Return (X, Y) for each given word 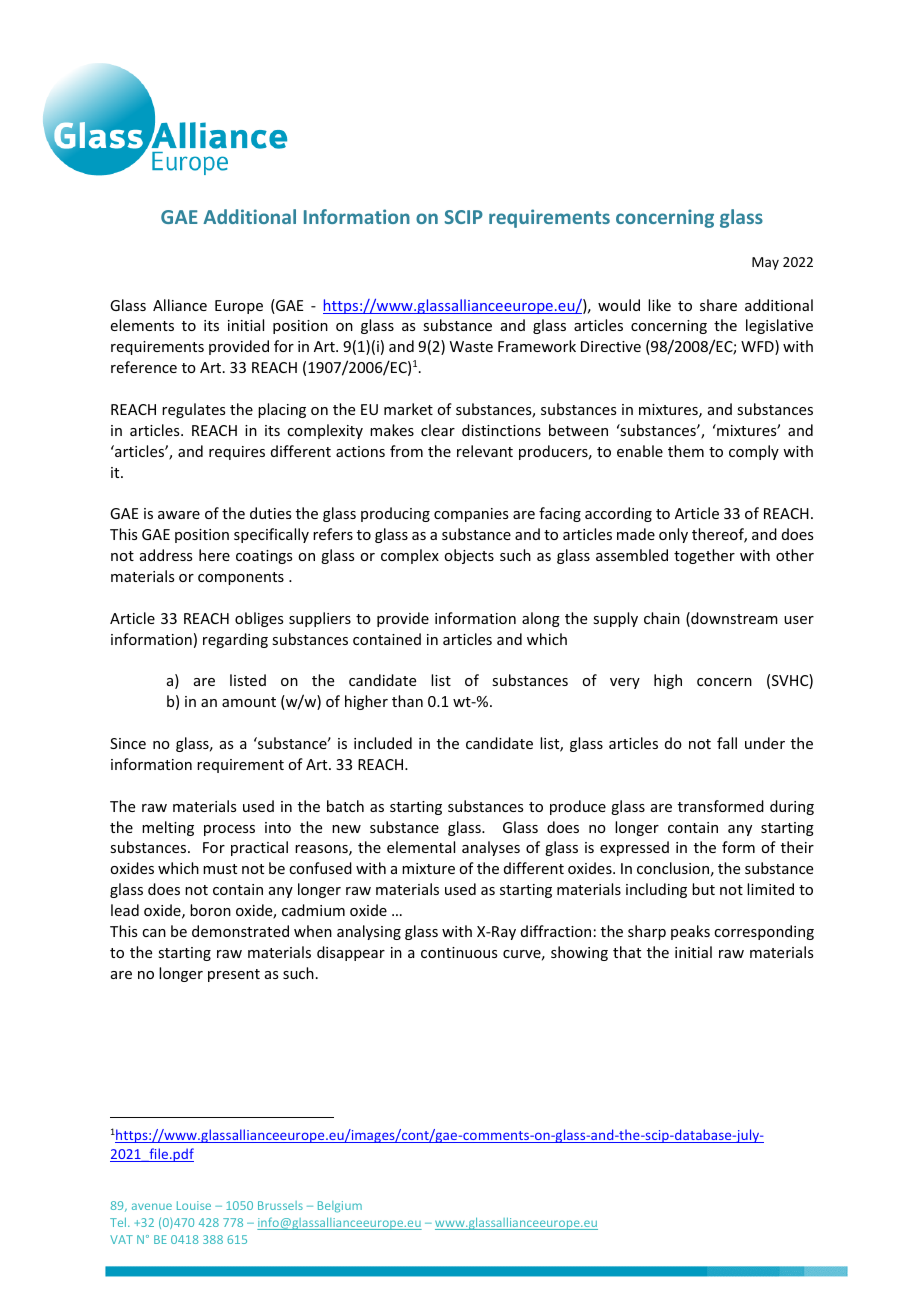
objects (469, 556)
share (718, 305)
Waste (471, 346)
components (241, 578)
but (703, 889)
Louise (194, 1205)
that (627, 952)
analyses (491, 848)
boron (210, 910)
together (704, 556)
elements (142, 325)
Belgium (340, 1207)
